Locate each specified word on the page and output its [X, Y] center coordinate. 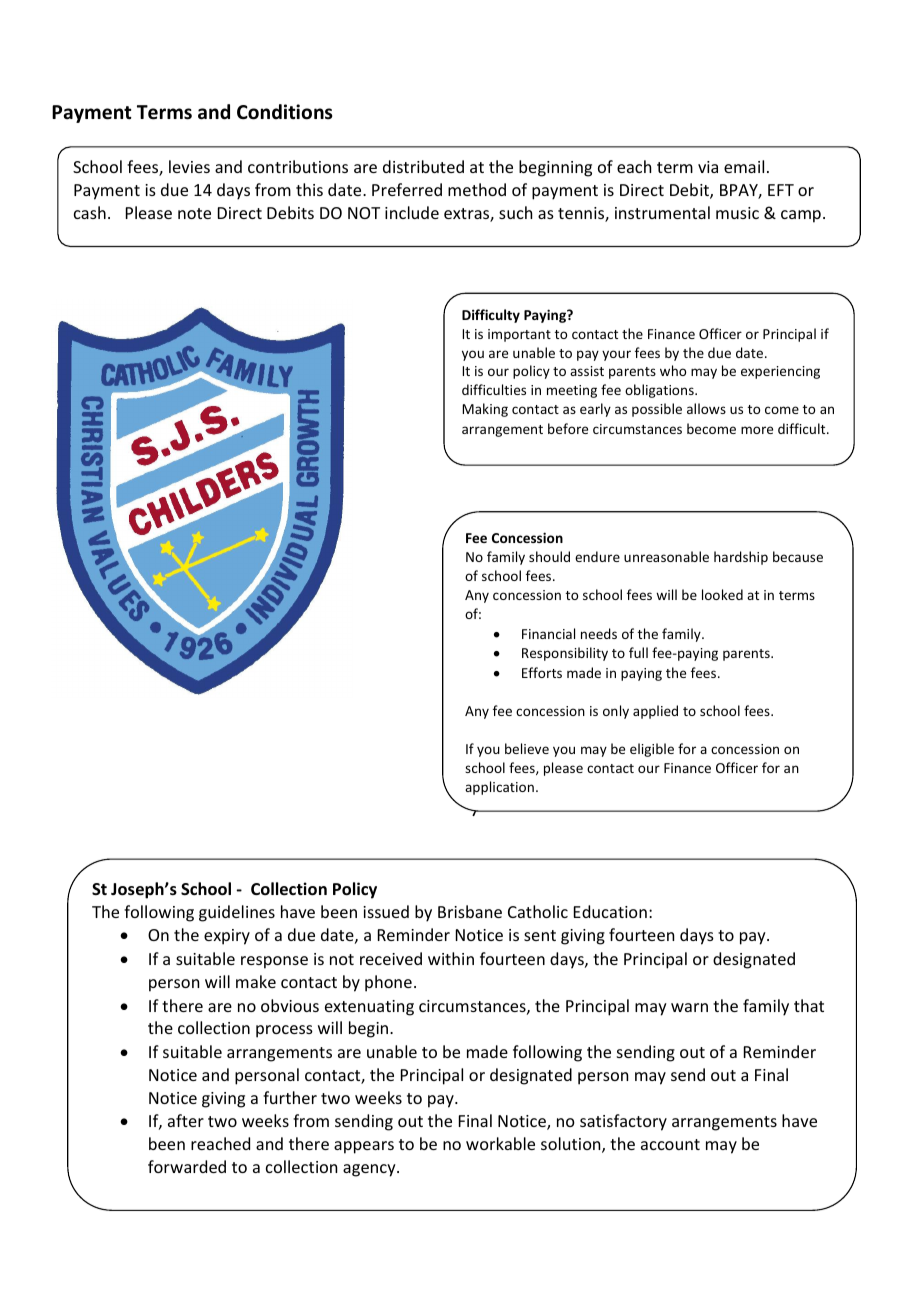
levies [189, 166]
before [568, 428]
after [186, 1120]
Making [485, 410]
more [757, 430]
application [499, 788]
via [708, 167]
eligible [652, 750]
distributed [423, 166]
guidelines [237, 913]
